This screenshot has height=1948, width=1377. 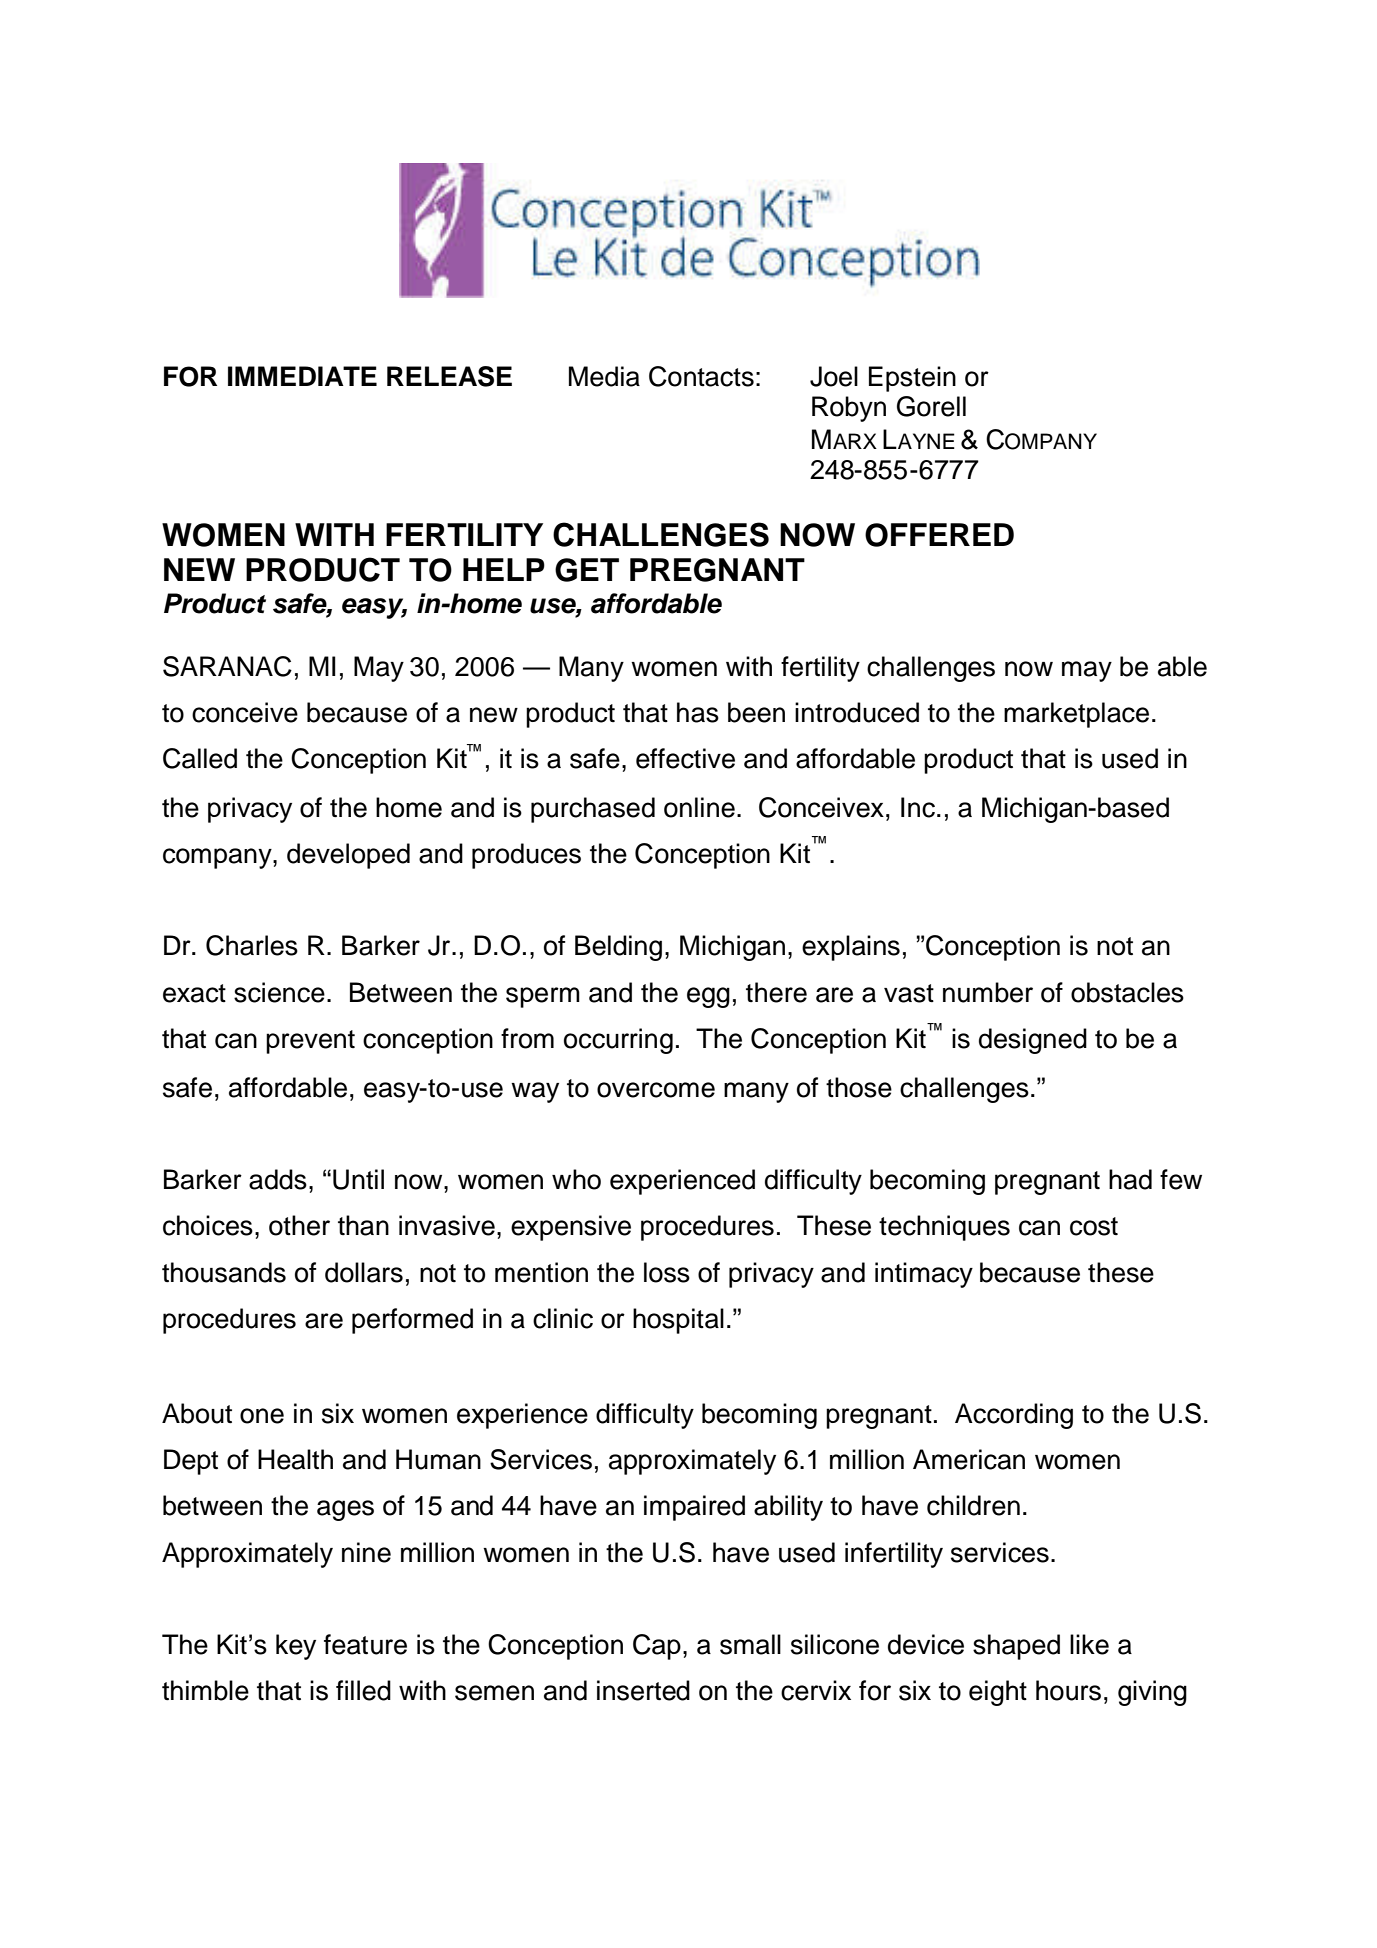 What do you see at coordinates (310, 1042) in the screenshot?
I see `prevent` at bounding box center [310, 1042].
